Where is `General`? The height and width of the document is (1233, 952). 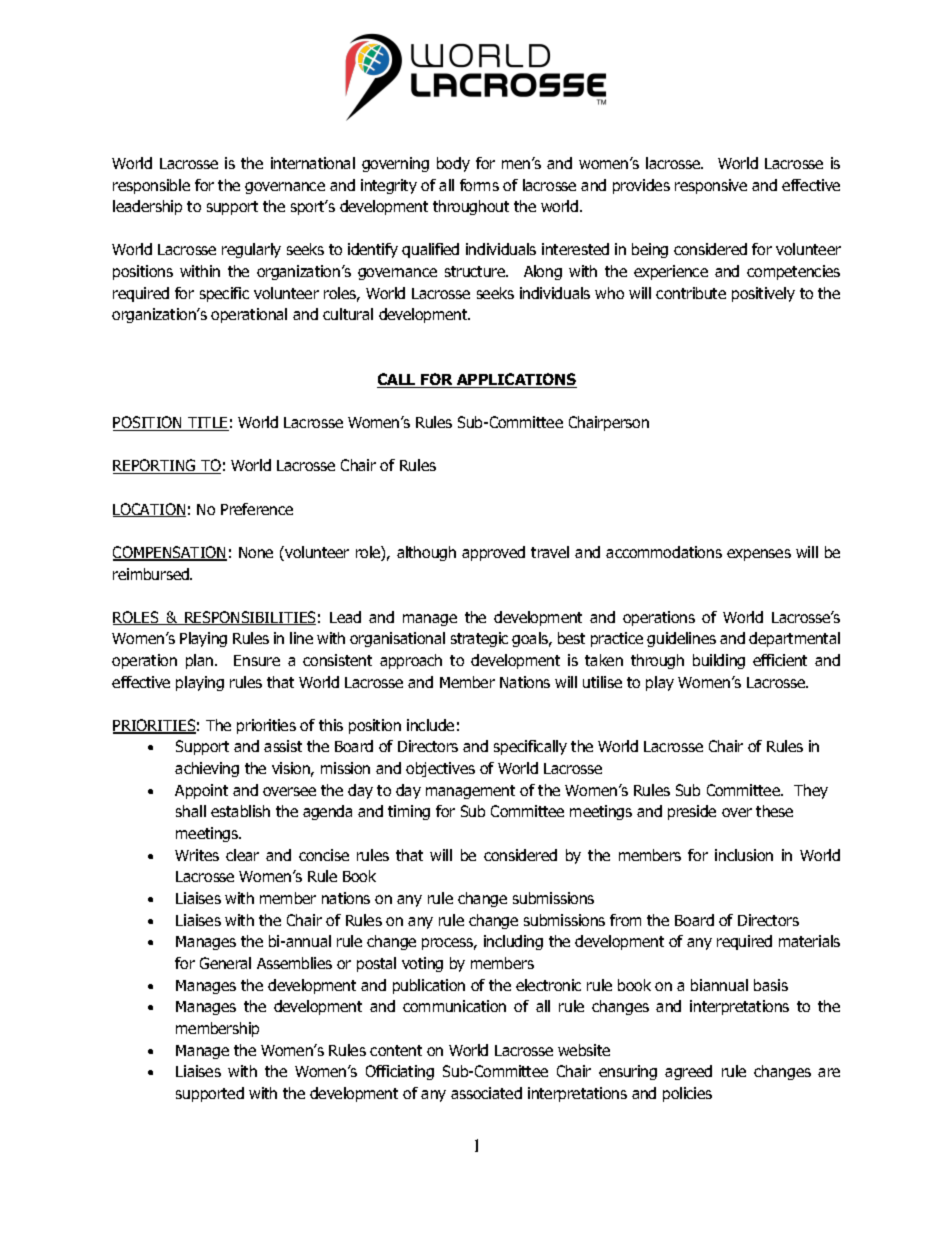
General is located at coordinates (225, 963).
